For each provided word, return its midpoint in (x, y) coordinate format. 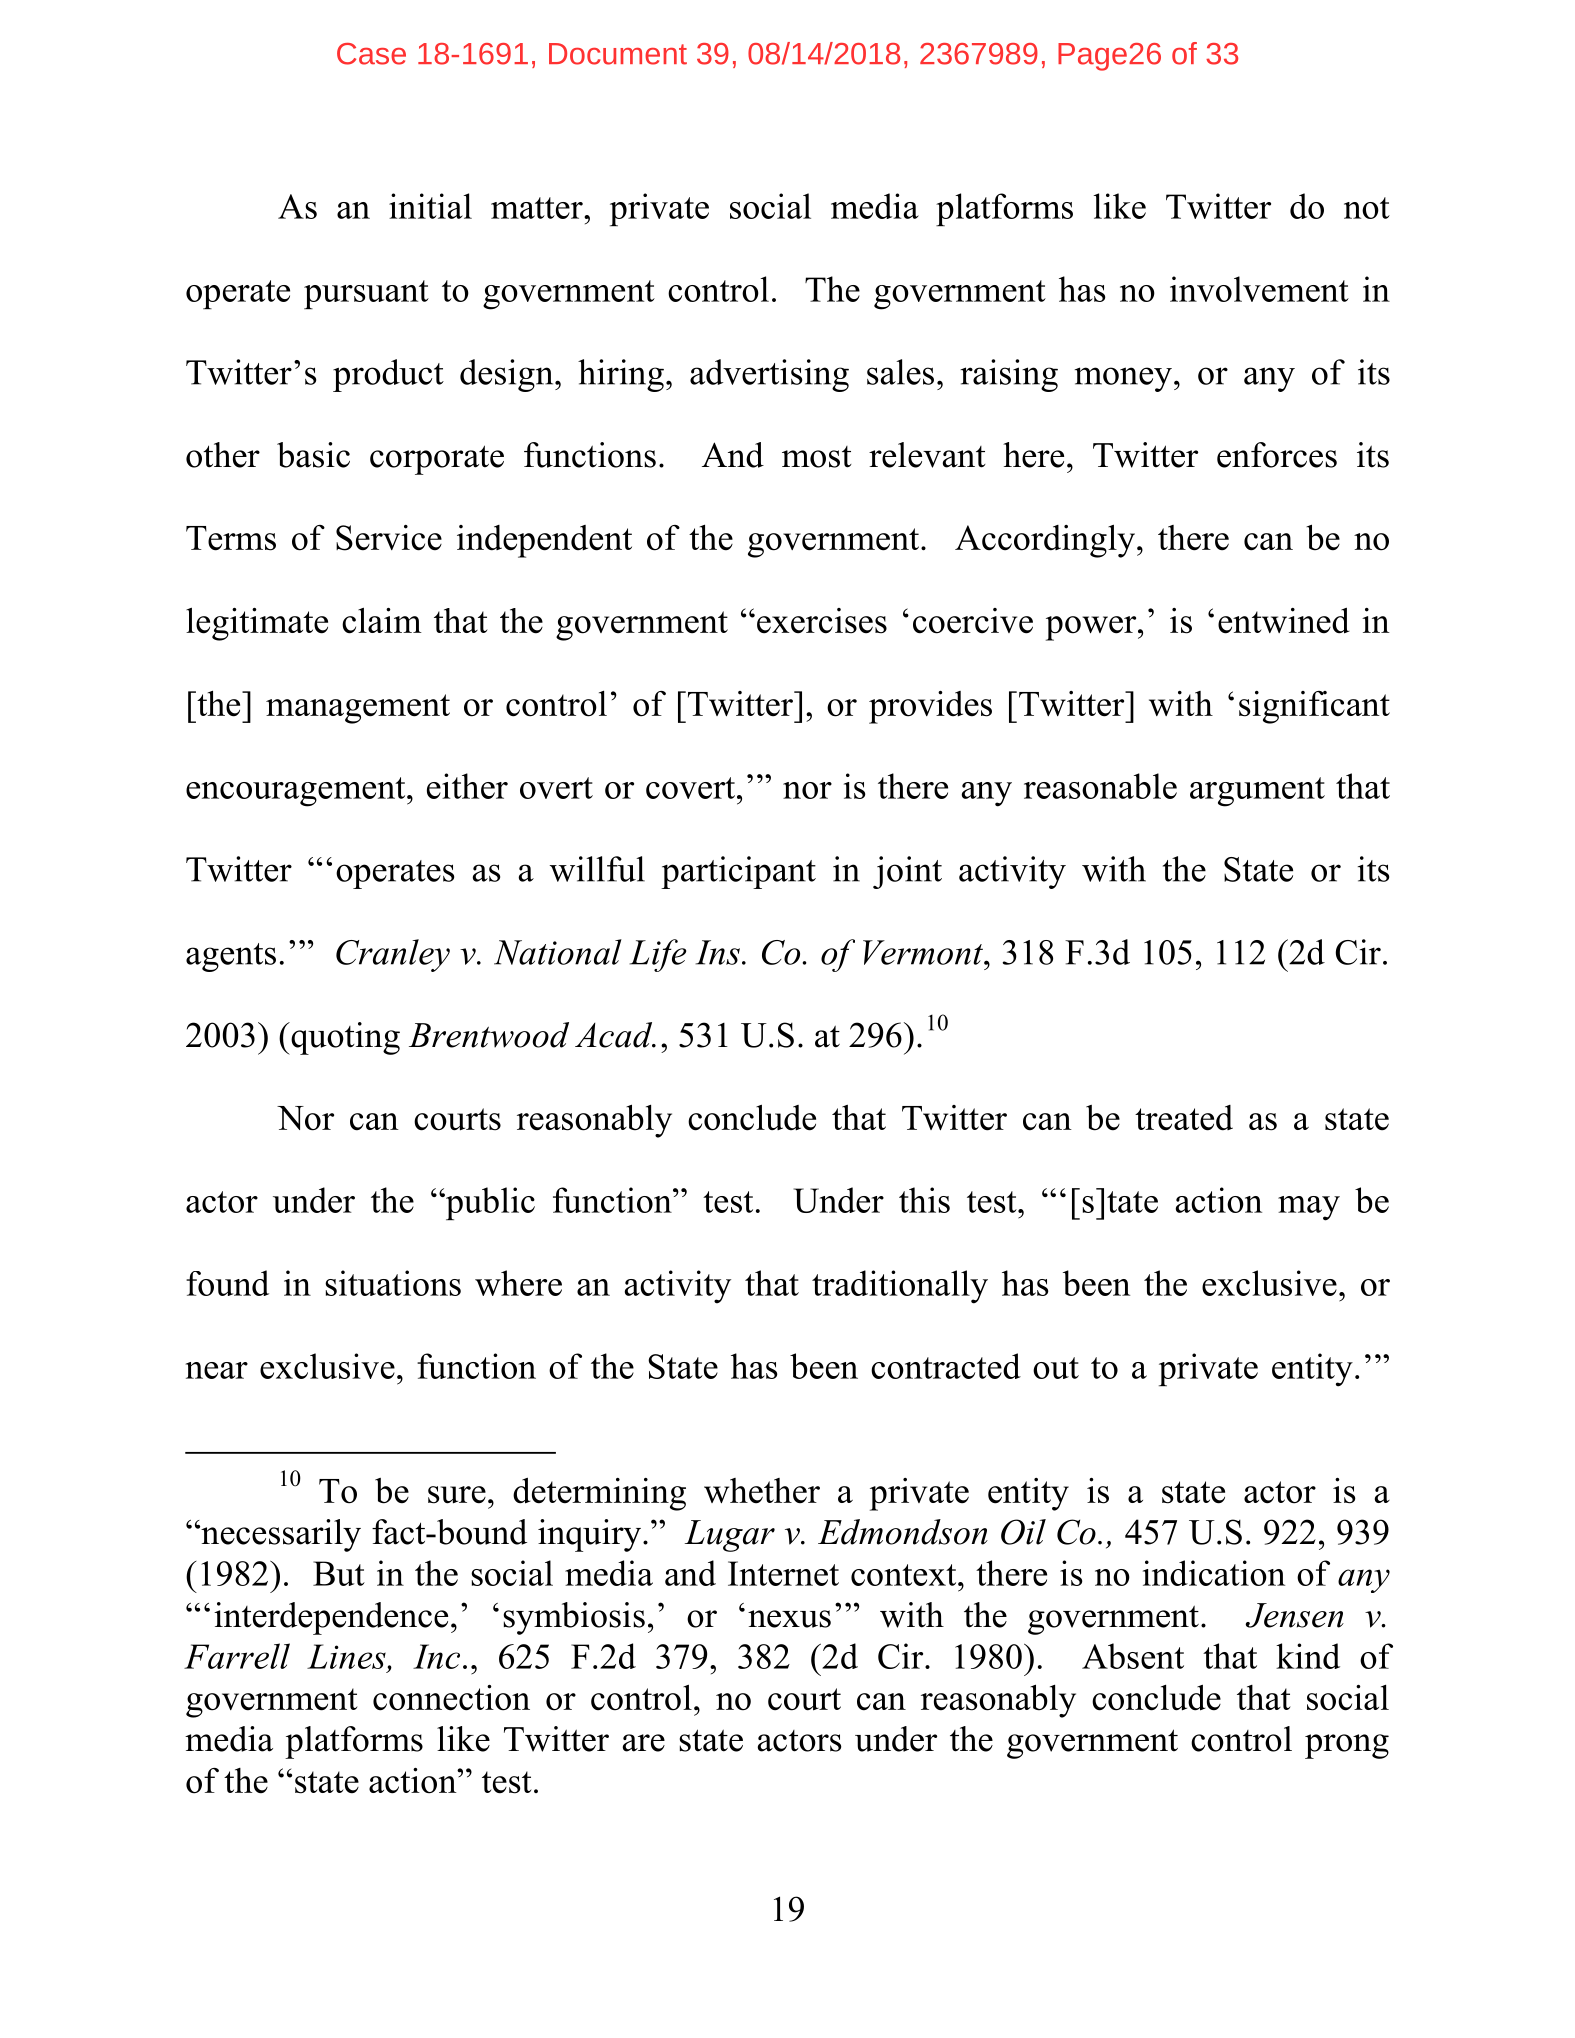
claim (382, 620)
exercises (822, 621)
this (924, 1200)
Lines (347, 1656)
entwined (1284, 620)
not (1367, 208)
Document (618, 54)
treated (1184, 1118)
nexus (789, 1619)
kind (1308, 1656)
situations (393, 1283)
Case (371, 54)
